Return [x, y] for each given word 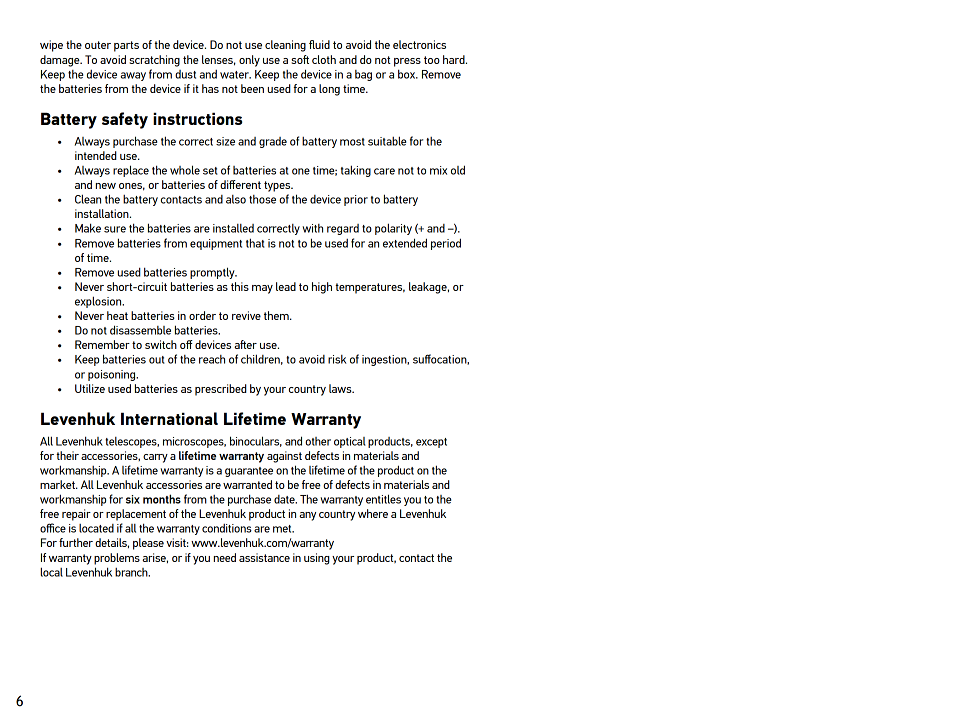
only [249, 61]
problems [117, 559]
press [407, 62]
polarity [393, 229]
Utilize [90, 388]
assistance [264, 557]
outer [98, 45]
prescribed [221, 390]
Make [88, 228]
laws [341, 388]
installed [233, 228]
